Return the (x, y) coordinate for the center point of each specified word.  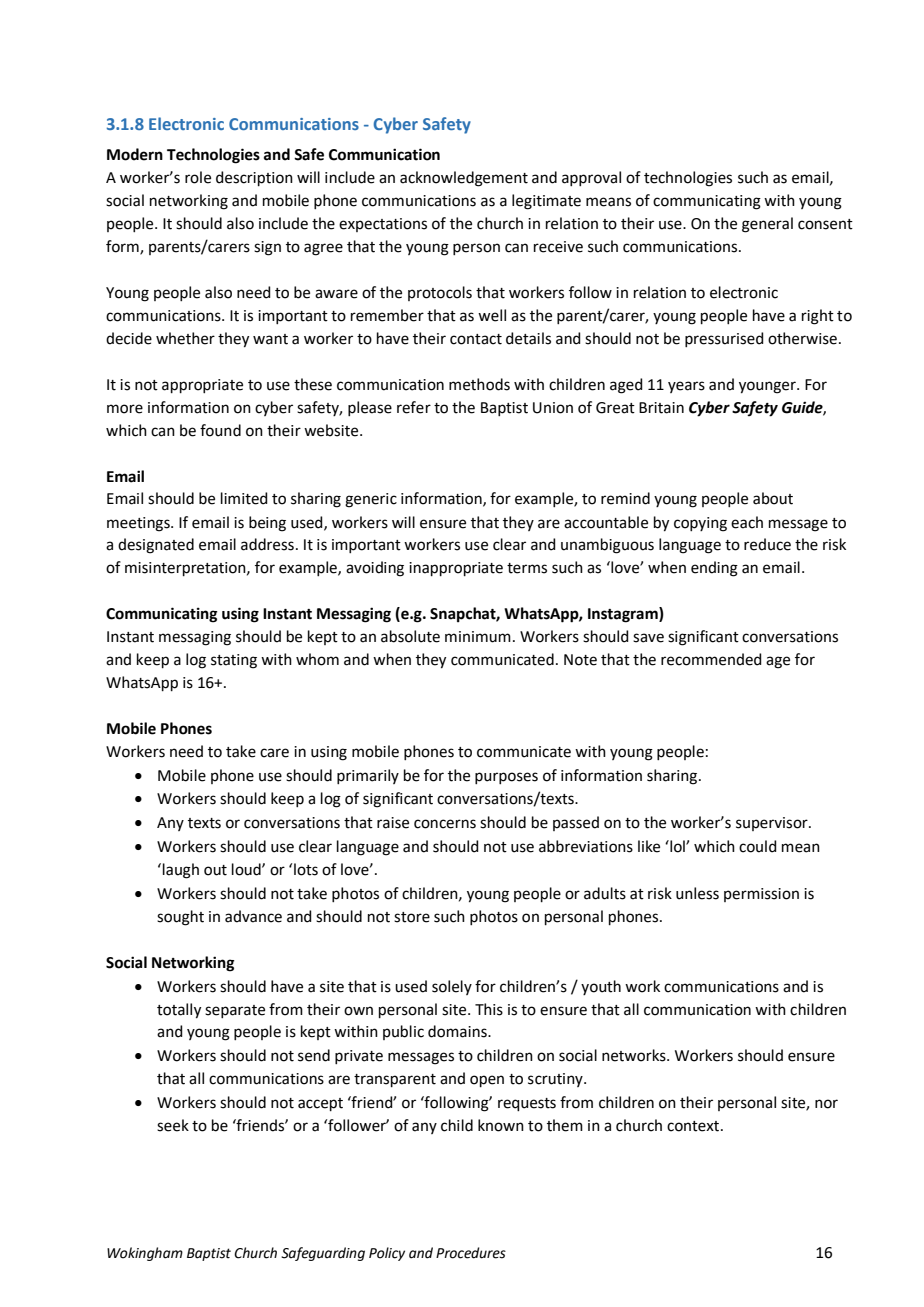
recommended (711, 659)
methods (479, 384)
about (773, 498)
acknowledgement (464, 179)
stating (234, 661)
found (220, 430)
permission (761, 895)
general (767, 225)
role (198, 177)
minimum (478, 637)
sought (180, 918)
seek (173, 1125)
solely (452, 987)
